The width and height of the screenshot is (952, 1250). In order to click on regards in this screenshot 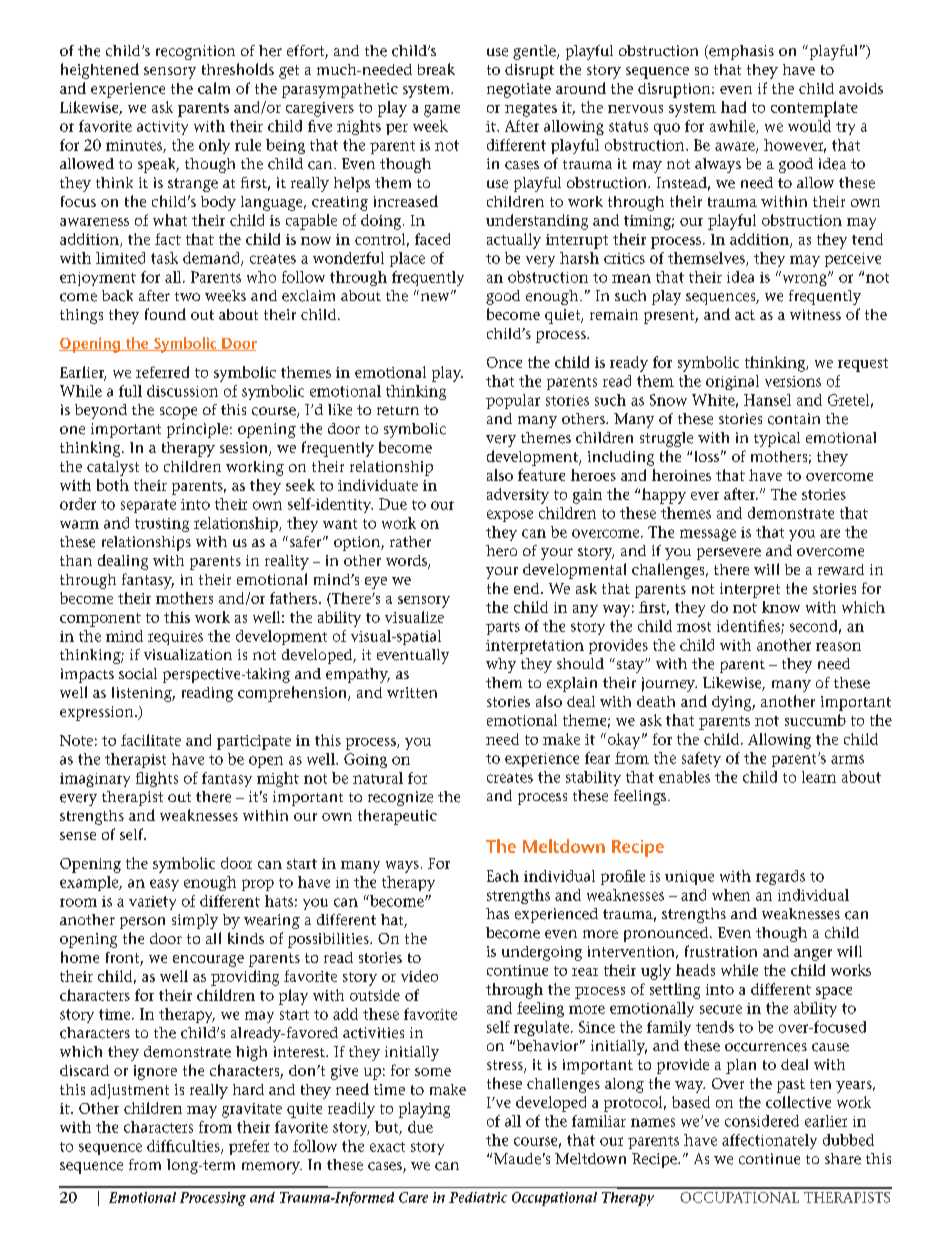, I will do `click(780, 877)`.
